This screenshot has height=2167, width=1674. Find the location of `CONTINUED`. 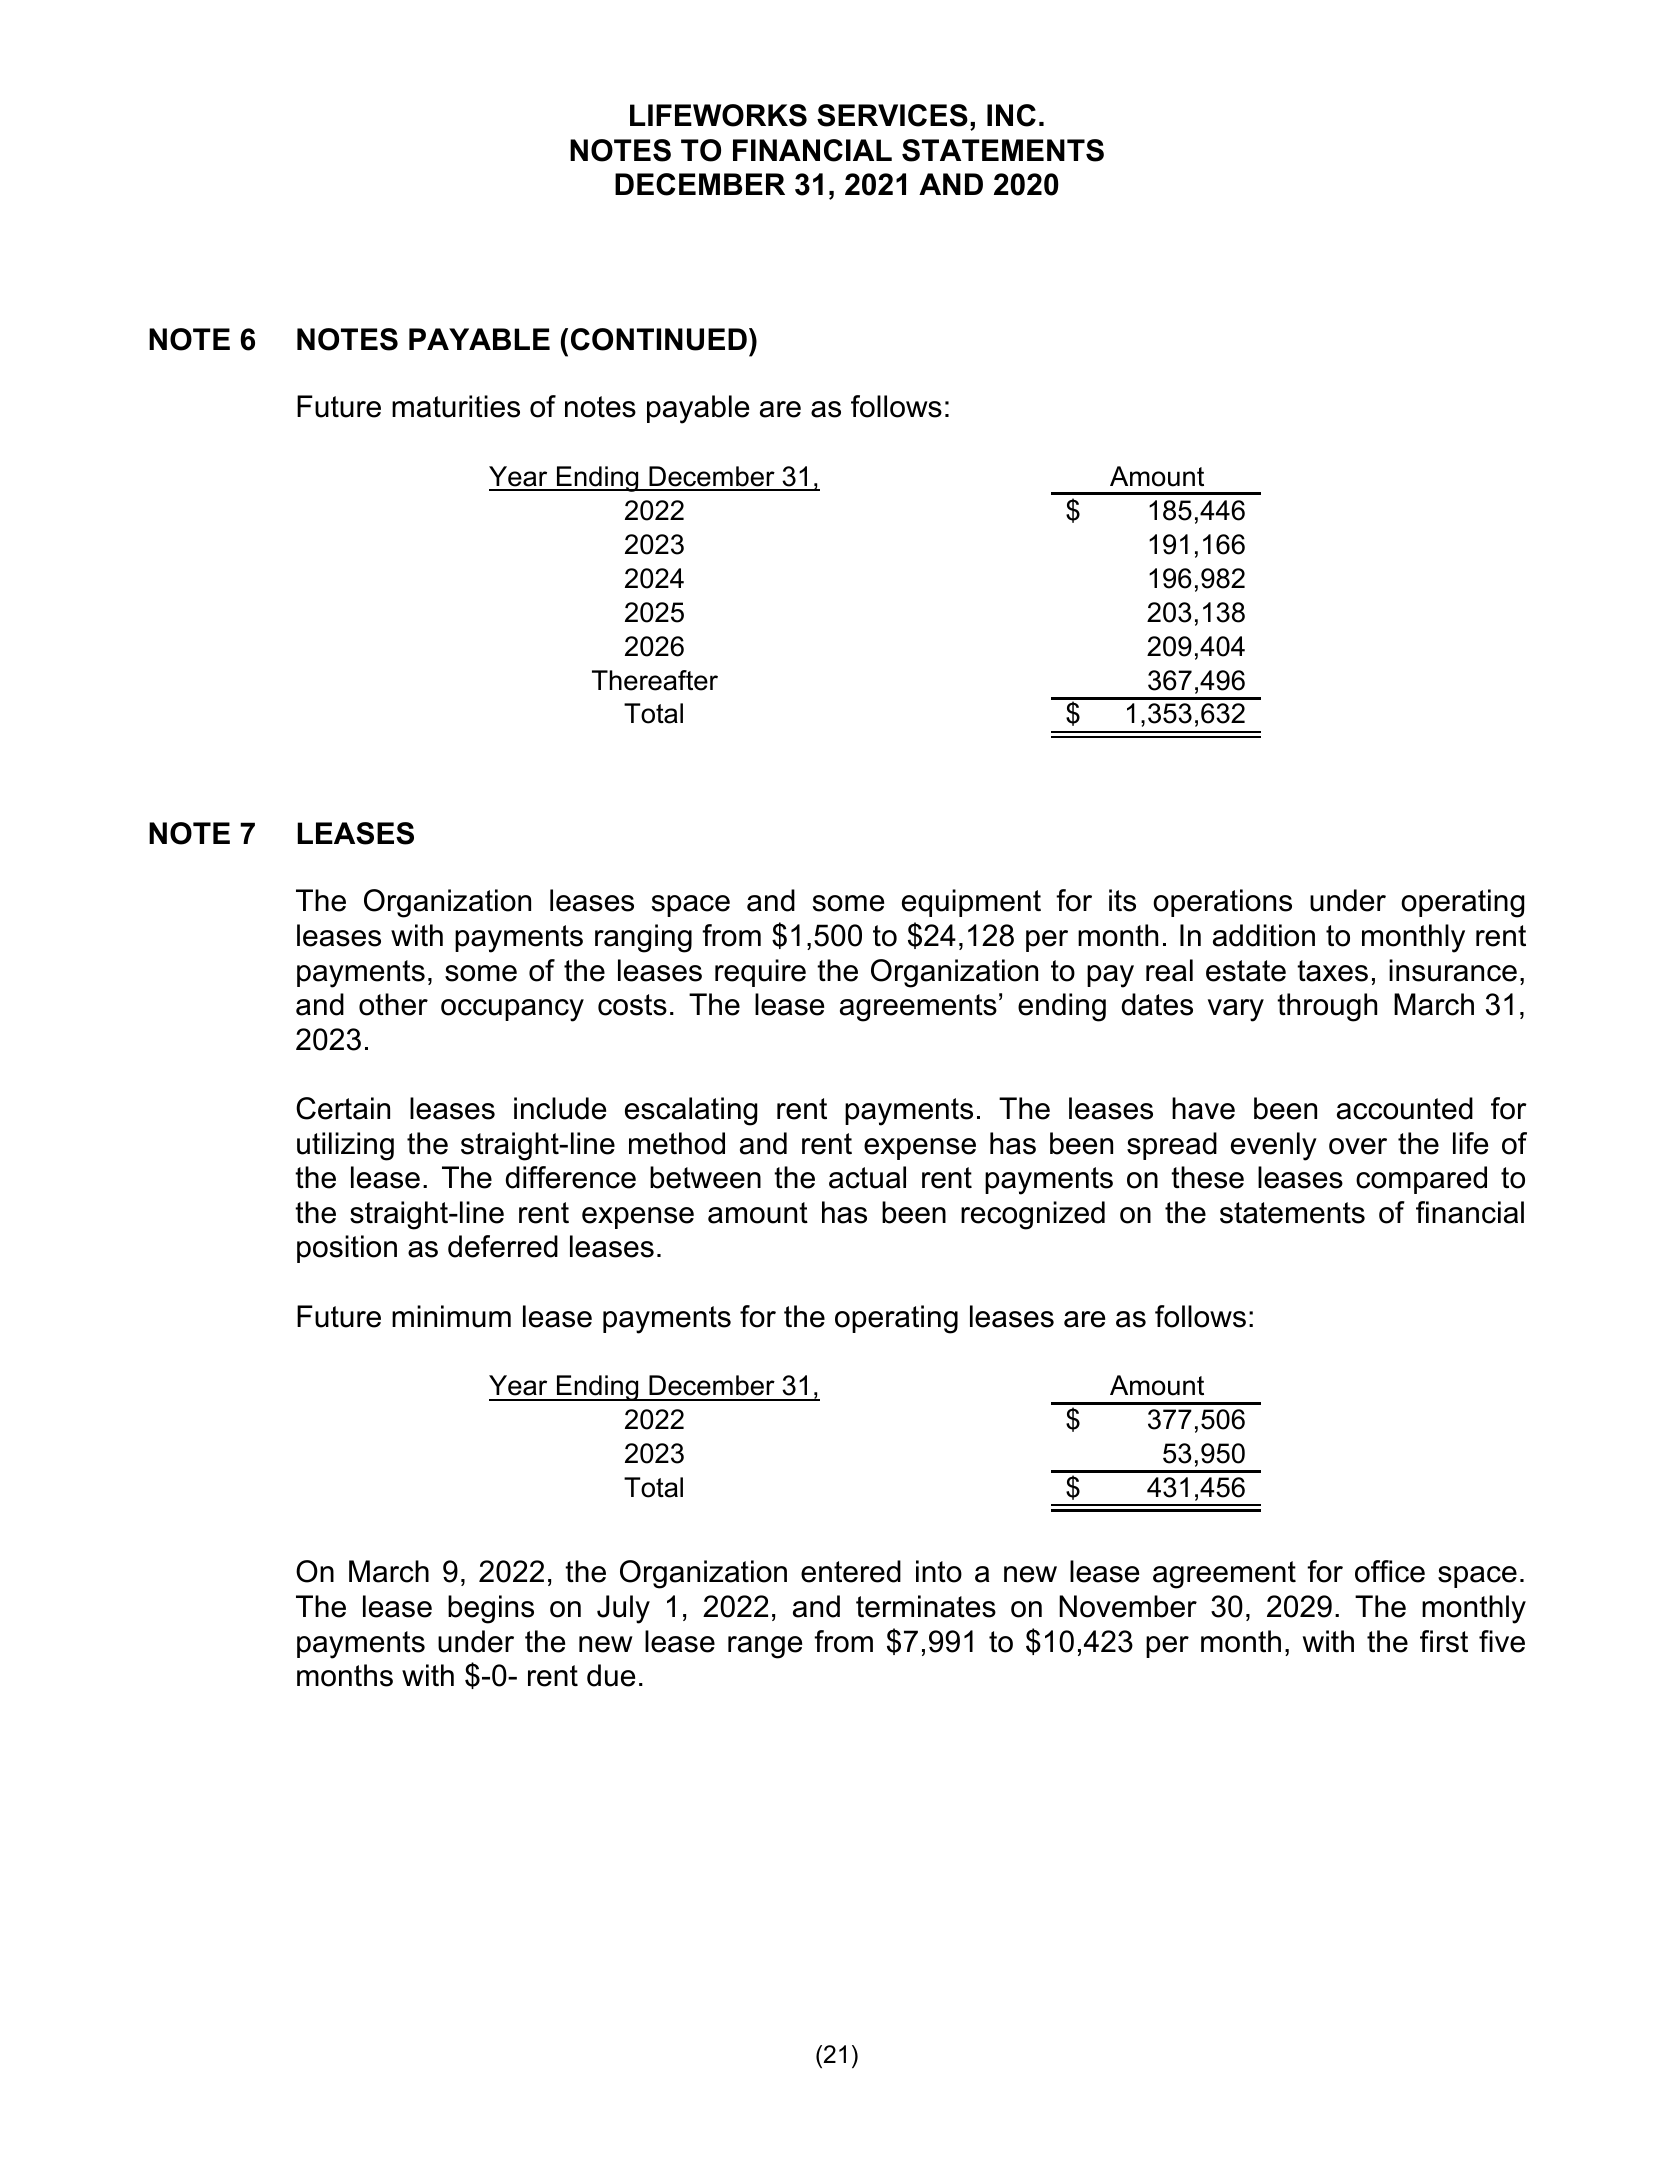

CONTINUED is located at coordinates (659, 339).
